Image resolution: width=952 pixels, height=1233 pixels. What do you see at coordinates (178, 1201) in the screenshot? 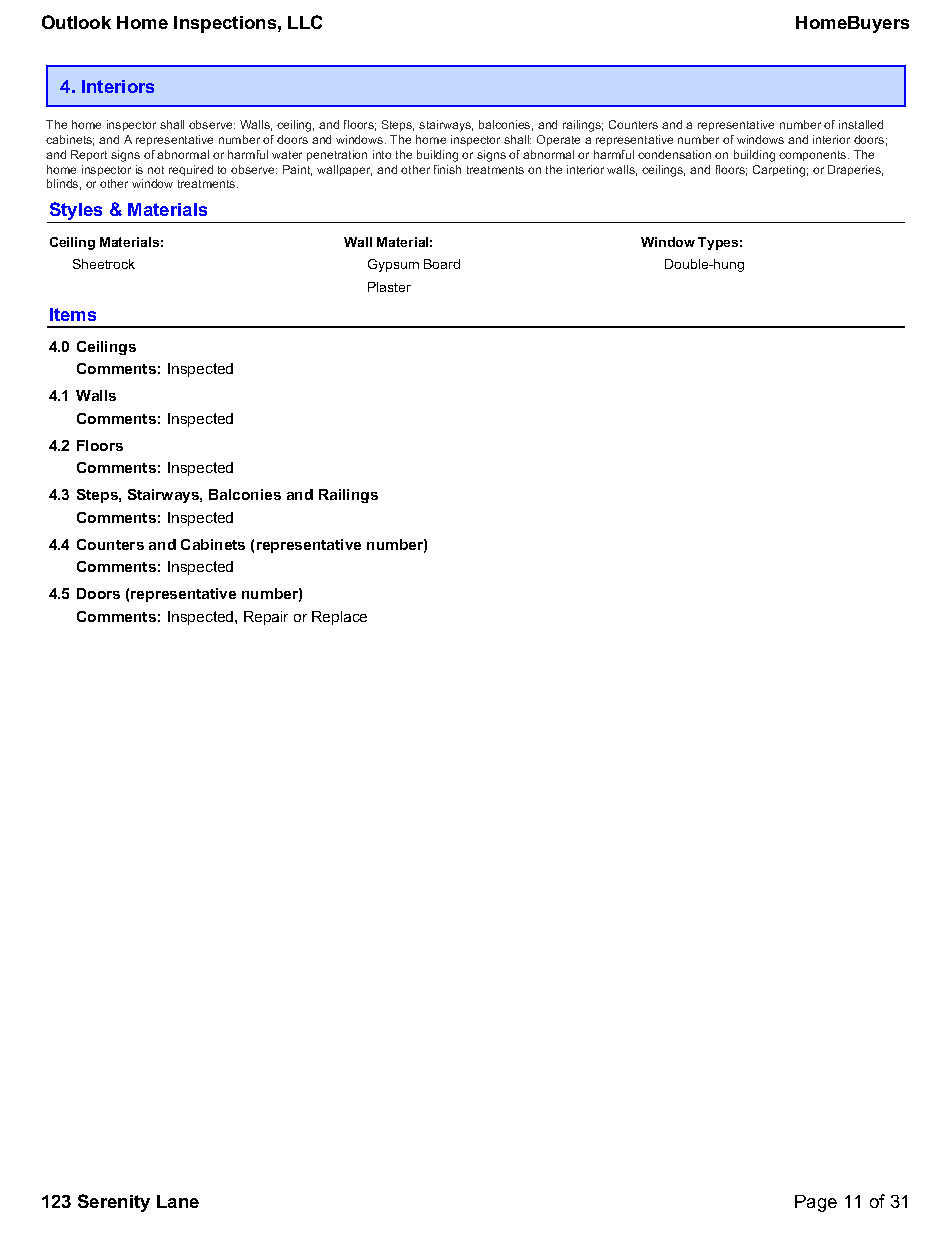
I see `Lane` at bounding box center [178, 1201].
